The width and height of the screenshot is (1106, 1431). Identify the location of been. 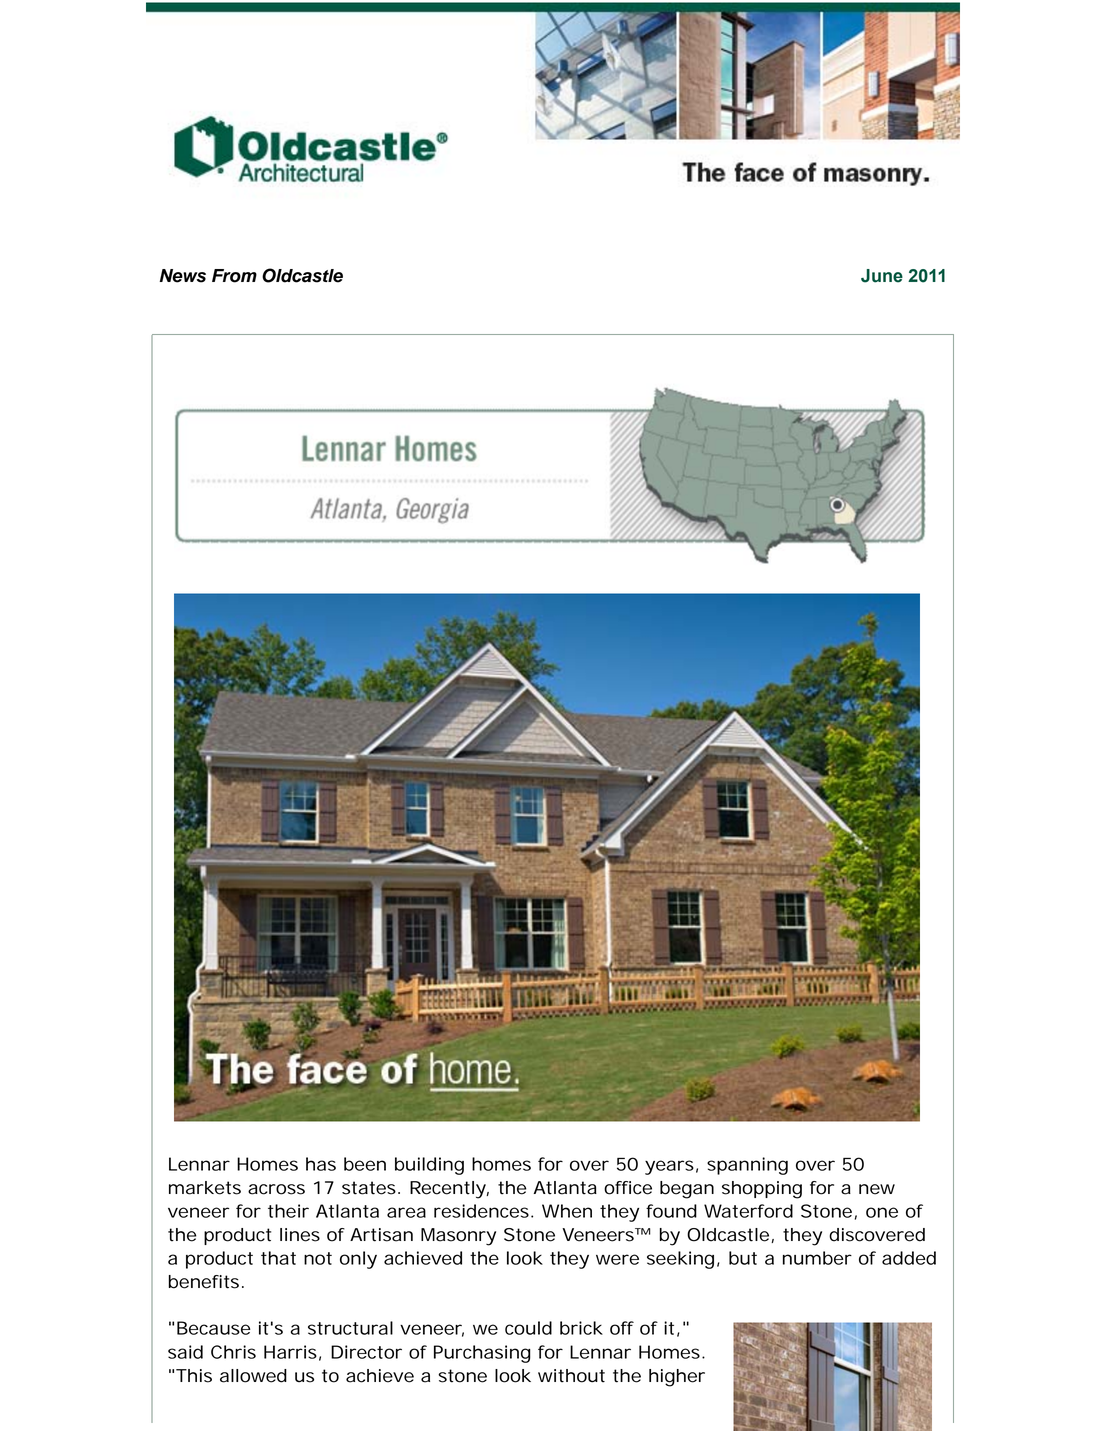
(365, 1164).
